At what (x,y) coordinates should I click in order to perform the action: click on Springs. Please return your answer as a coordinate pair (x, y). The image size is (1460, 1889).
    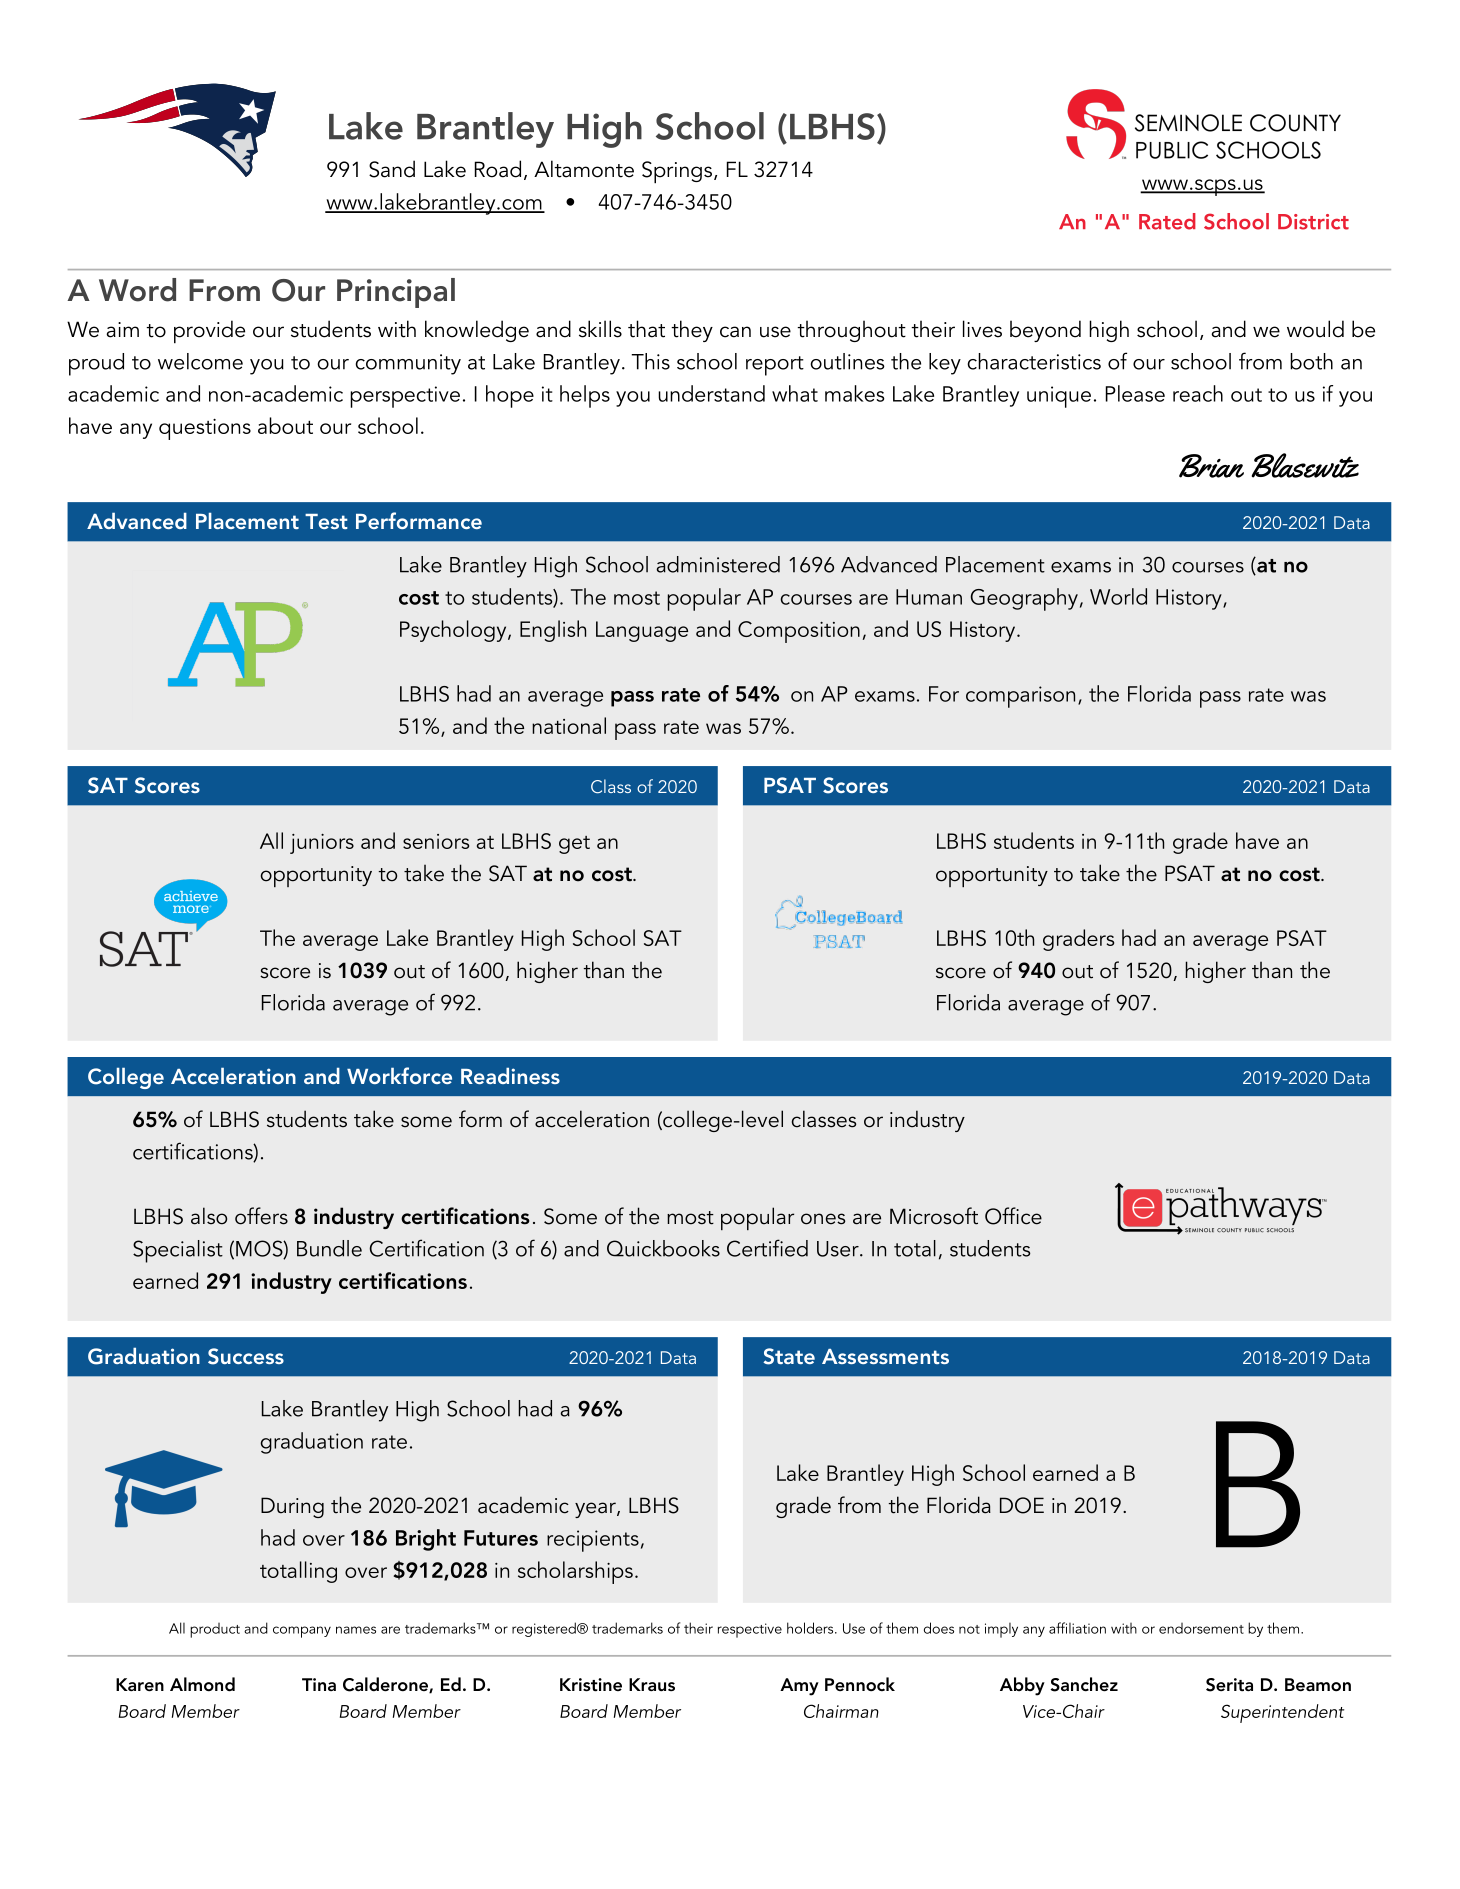
    Looking at the image, I should click on (678, 172).
